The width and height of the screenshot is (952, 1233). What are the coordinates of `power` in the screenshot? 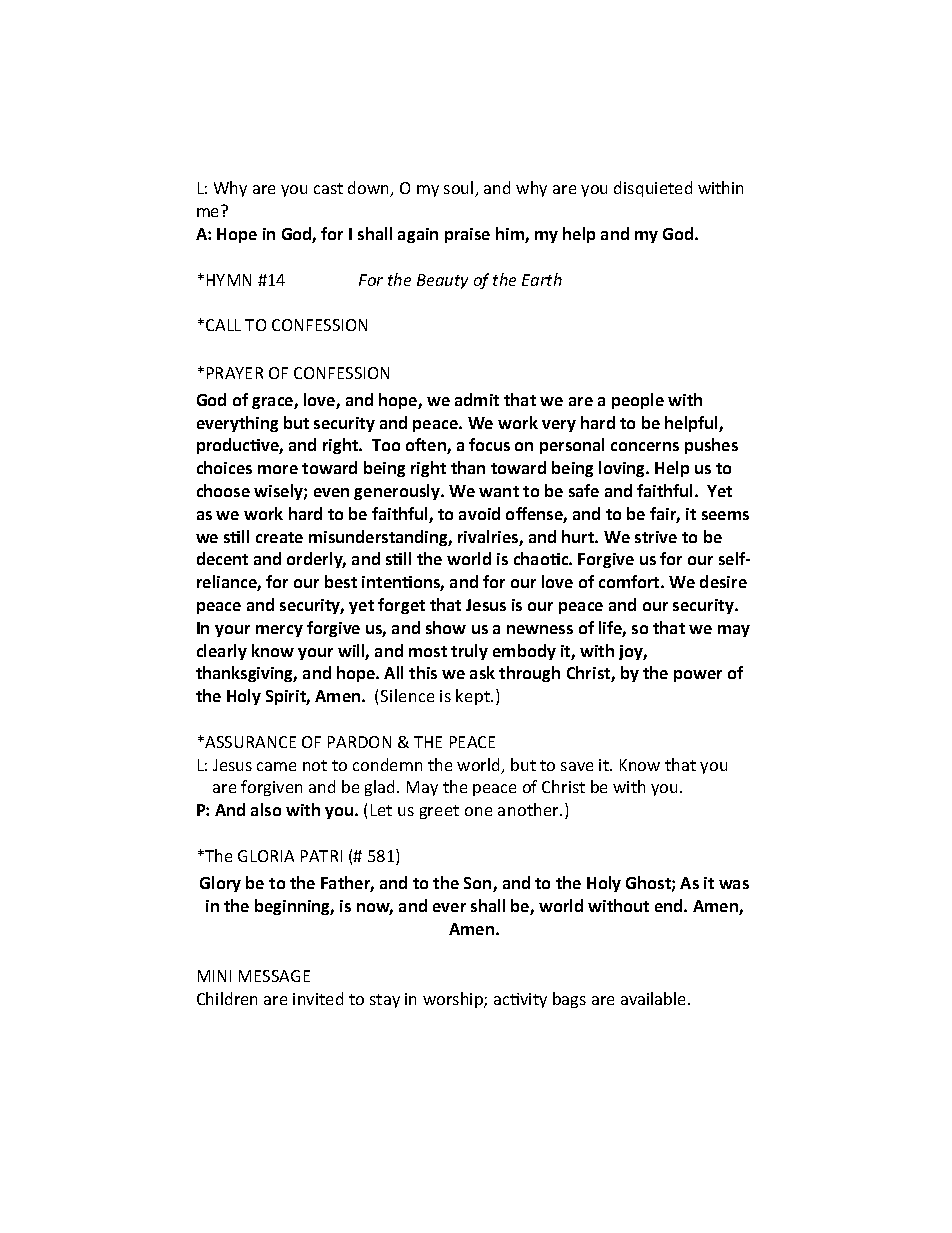 It's located at (698, 676).
